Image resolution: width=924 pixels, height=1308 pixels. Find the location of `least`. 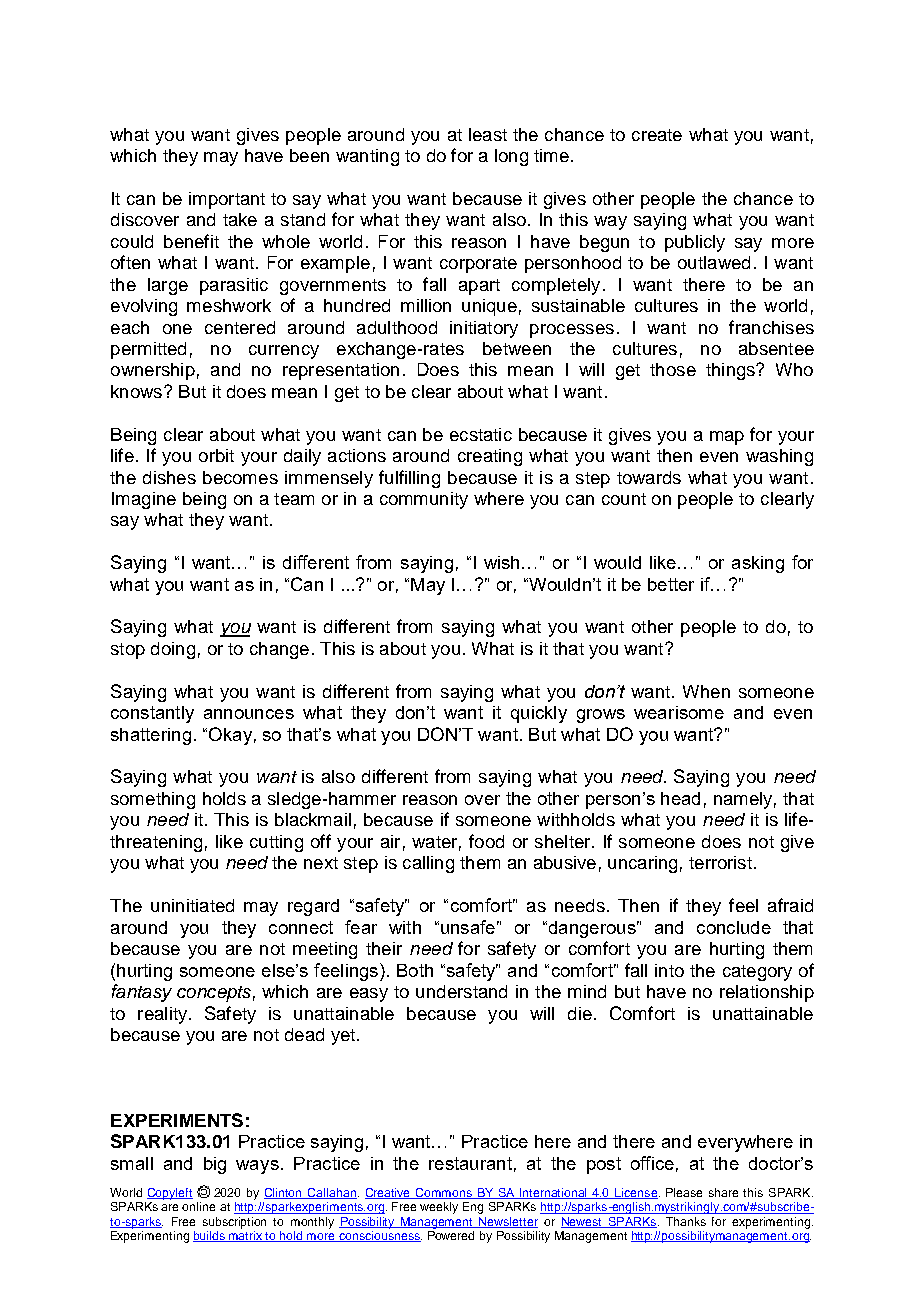

least is located at coordinates (488, 134).
